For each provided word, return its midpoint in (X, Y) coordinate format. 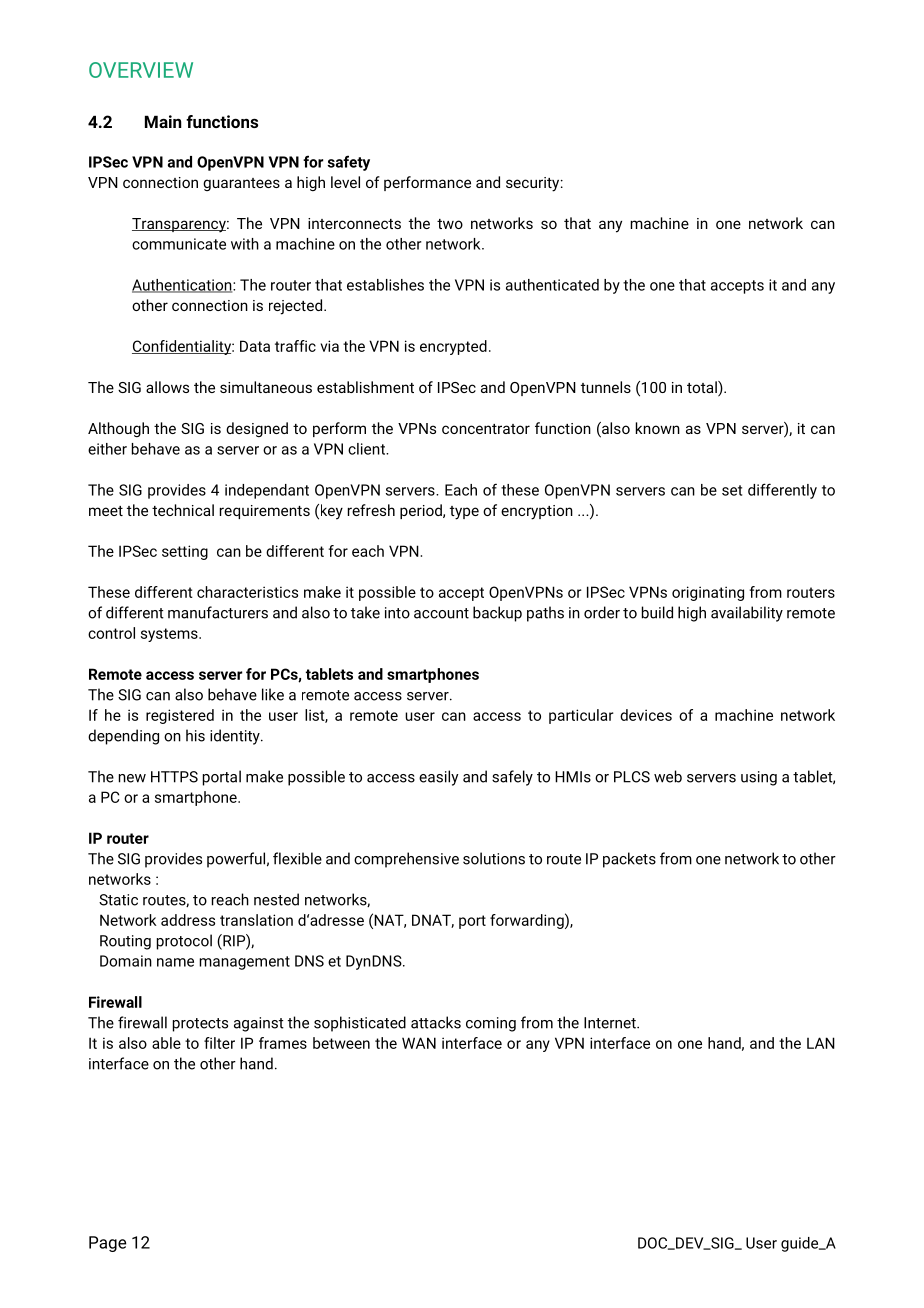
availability (747, 614)
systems (170, 635)
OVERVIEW (141, 70)
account (441, 613)
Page (107, 1244)
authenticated (552, 285)
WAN (419, 1043)
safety (348, 163)
